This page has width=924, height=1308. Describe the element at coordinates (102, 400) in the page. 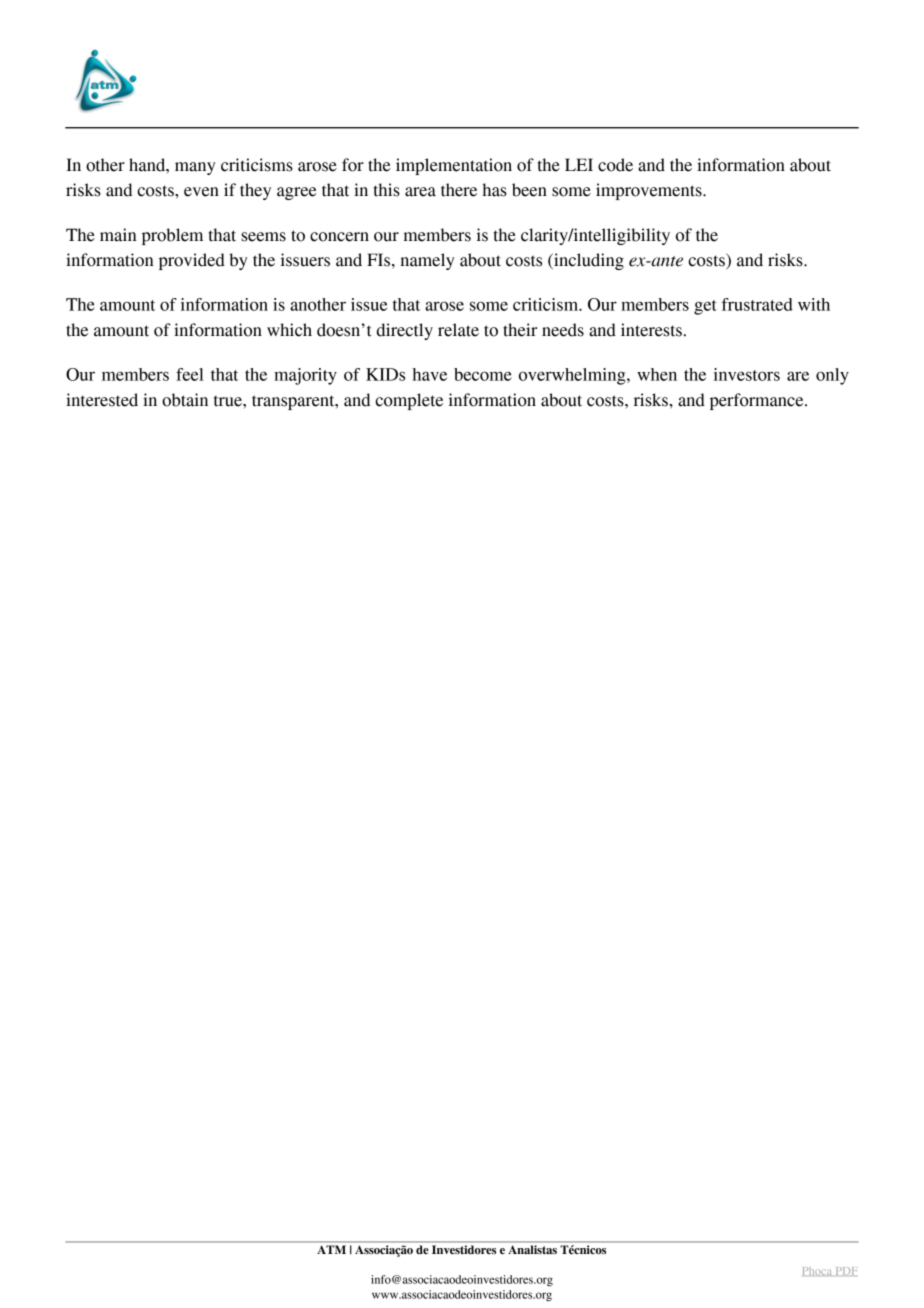

I see `interested` at that location.
